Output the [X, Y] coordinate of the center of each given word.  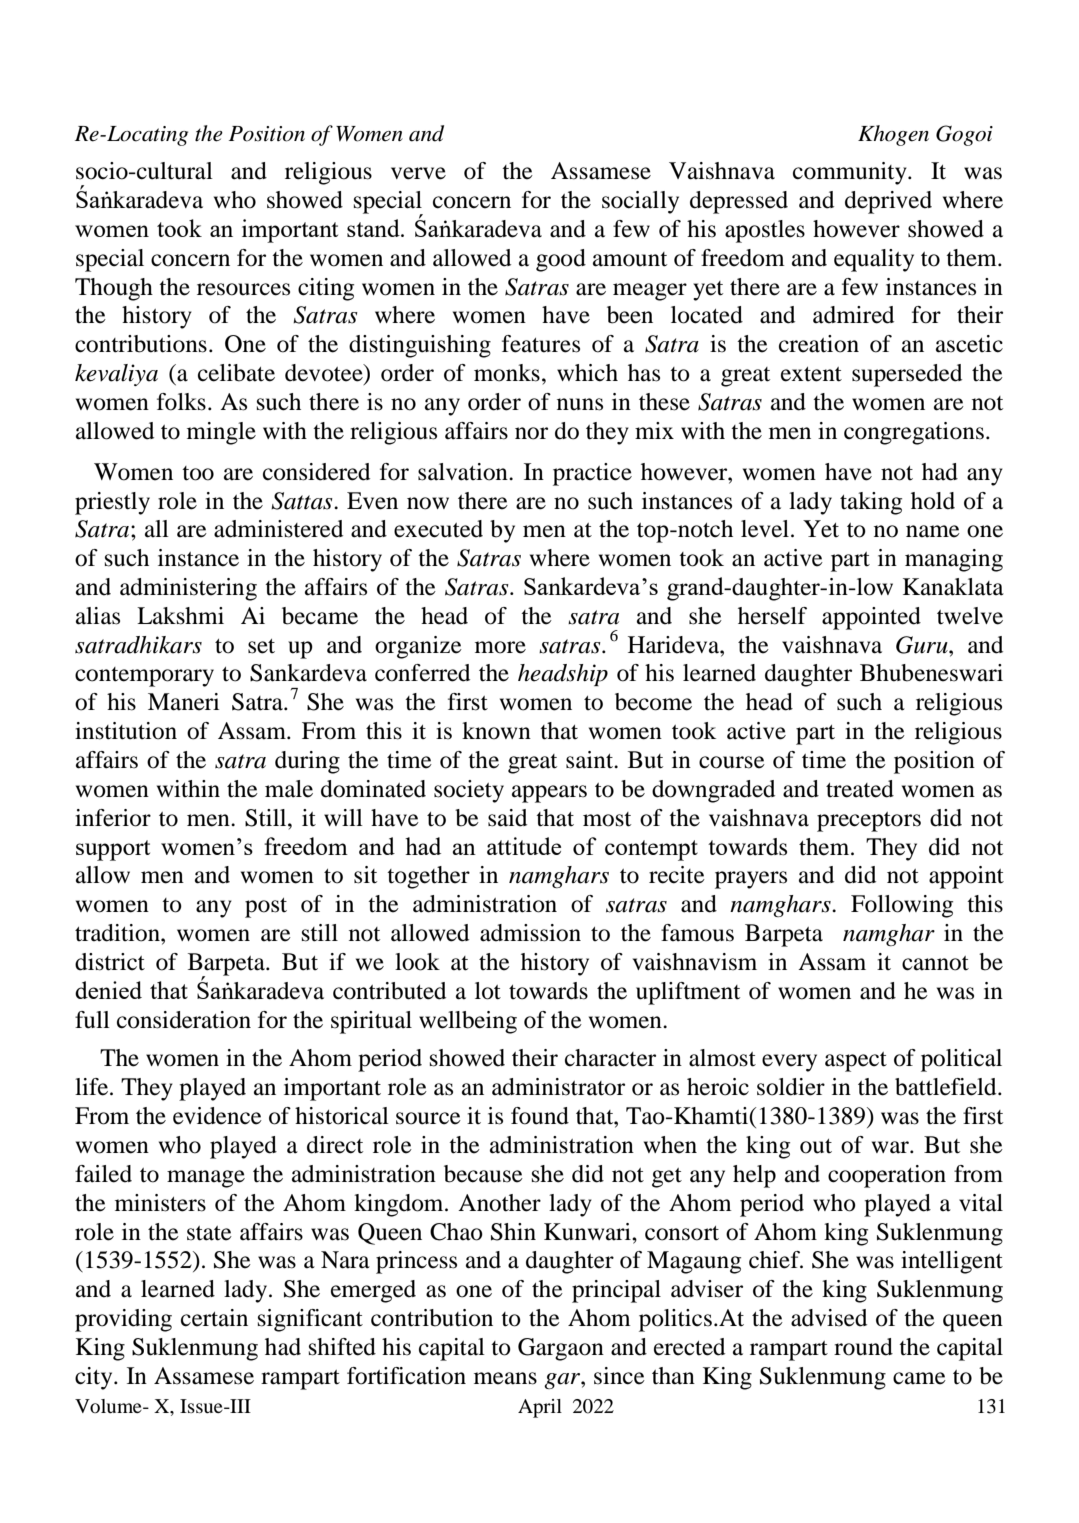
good [561, 260]
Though [114, 289]
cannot [935, 963]
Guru [923, 645]
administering [188, 589]
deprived [888, 202]
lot [488, 991]
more [500, 647]
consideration [184, 1020]
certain [214, 1318]
